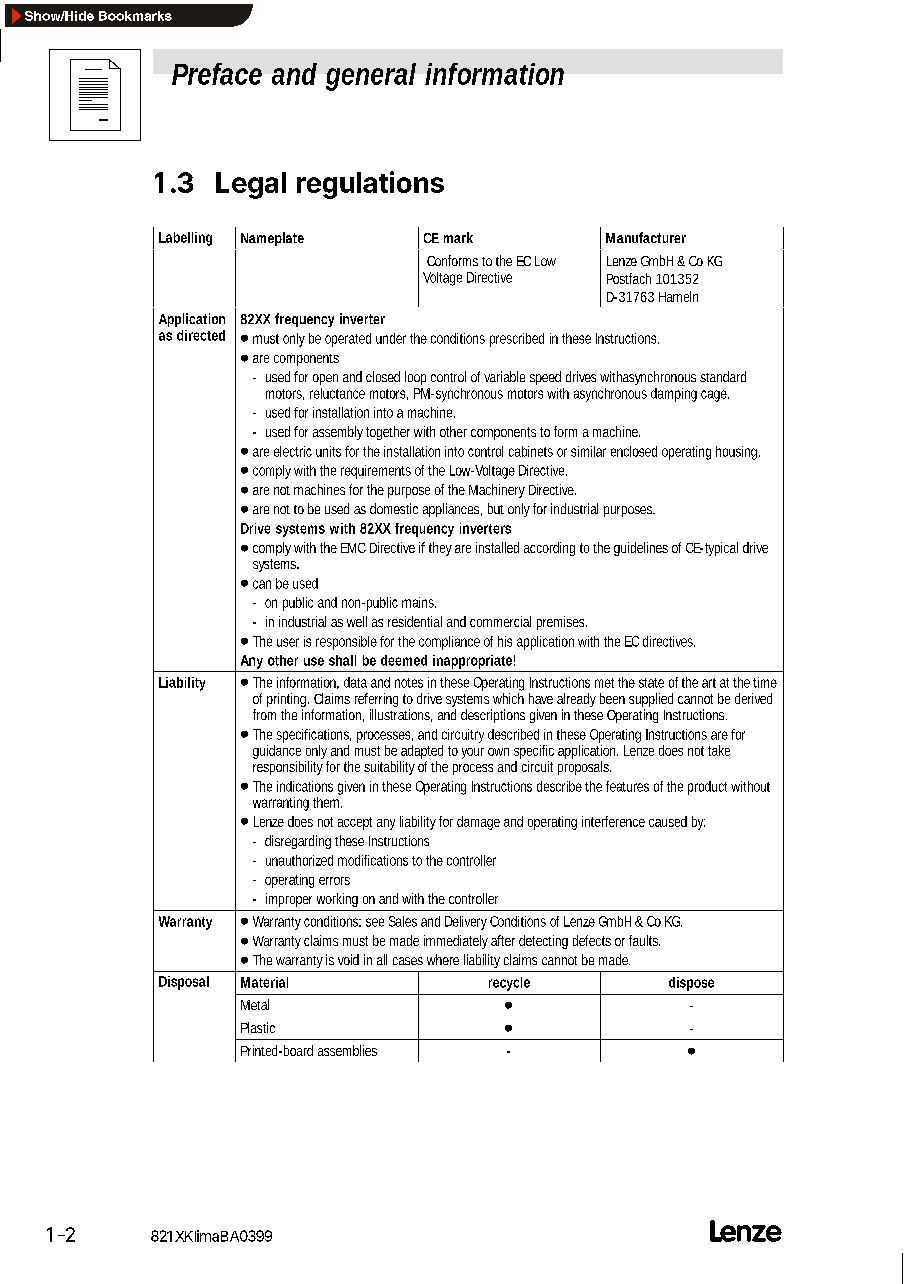  Describe the element at coordinates (281, 804) in the page. I see `warranting` at that location.
